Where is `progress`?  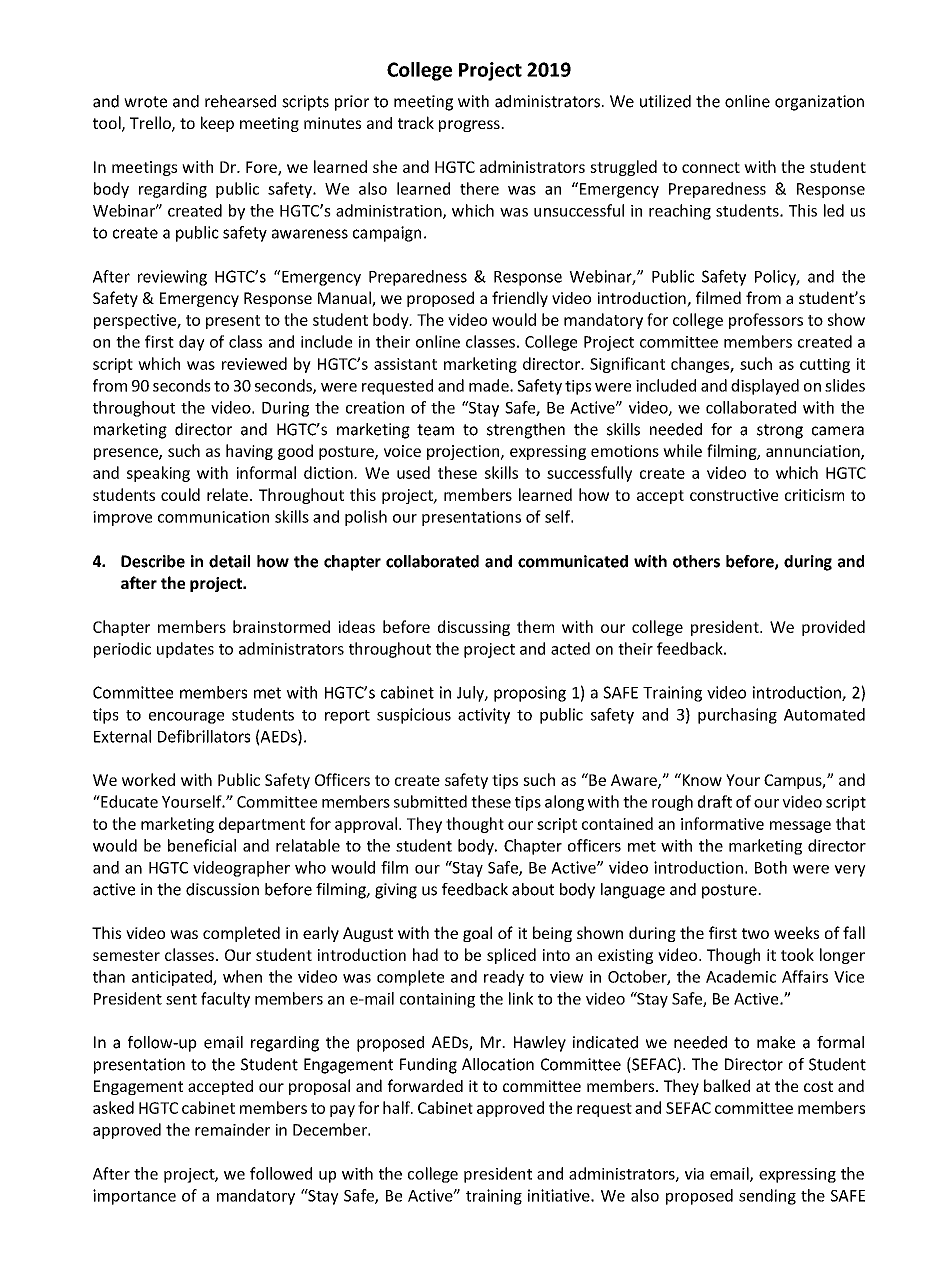 progress is located at coordinates (470, 126).
